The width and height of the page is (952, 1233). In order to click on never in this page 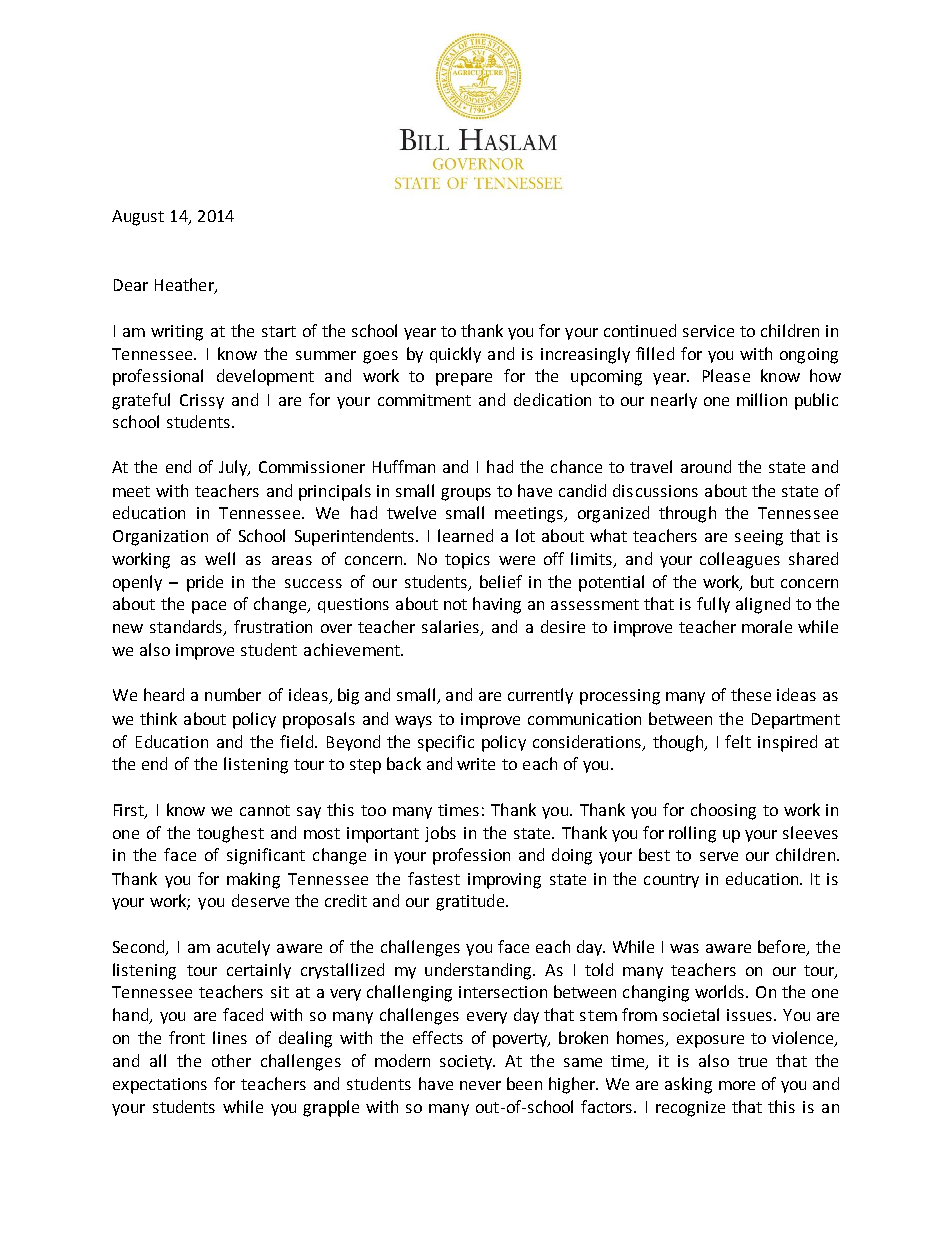, I will do `click(480, 1085)`.
